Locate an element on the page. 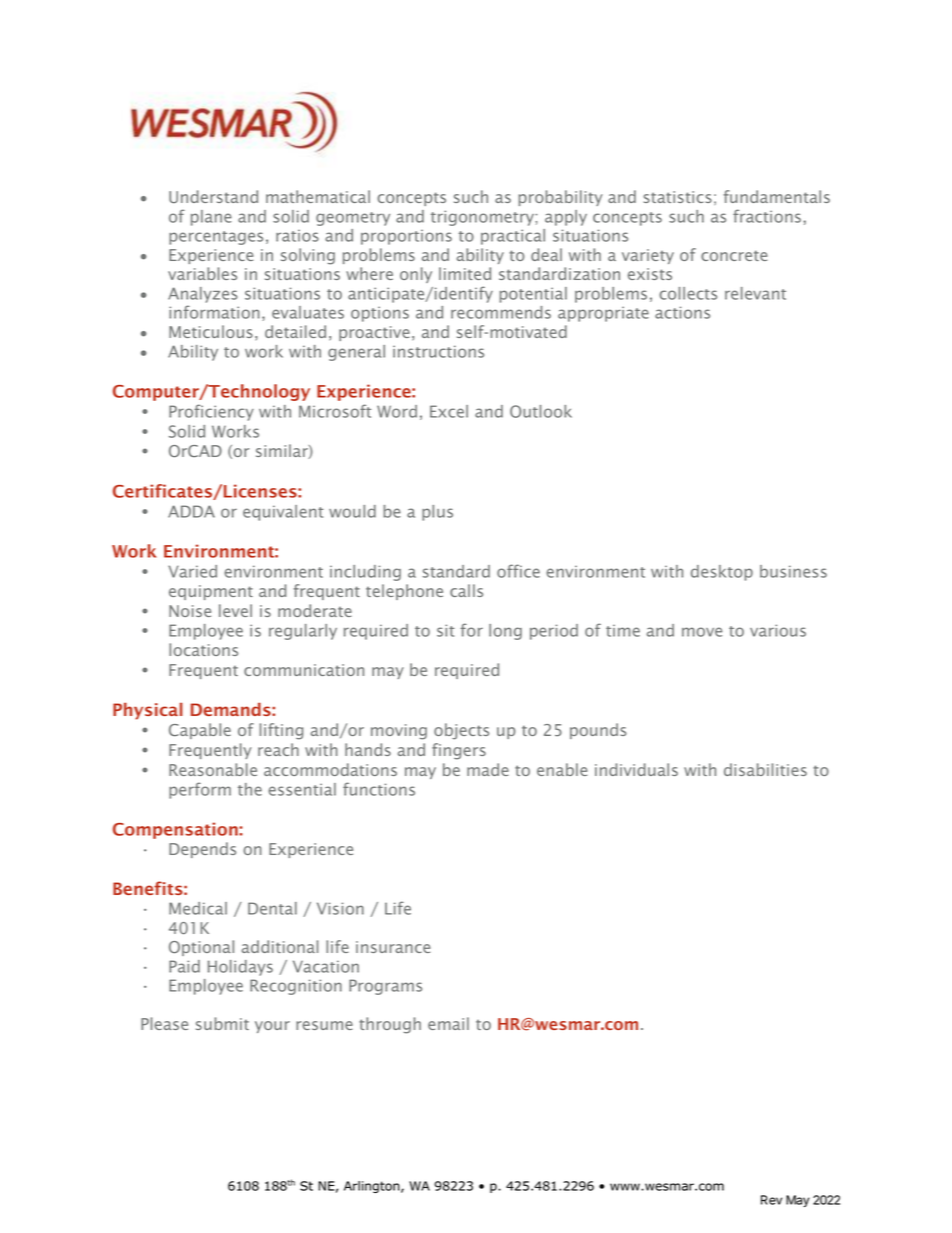 This image has height=1233, width=952. made is located at coordinates (488, 769).
